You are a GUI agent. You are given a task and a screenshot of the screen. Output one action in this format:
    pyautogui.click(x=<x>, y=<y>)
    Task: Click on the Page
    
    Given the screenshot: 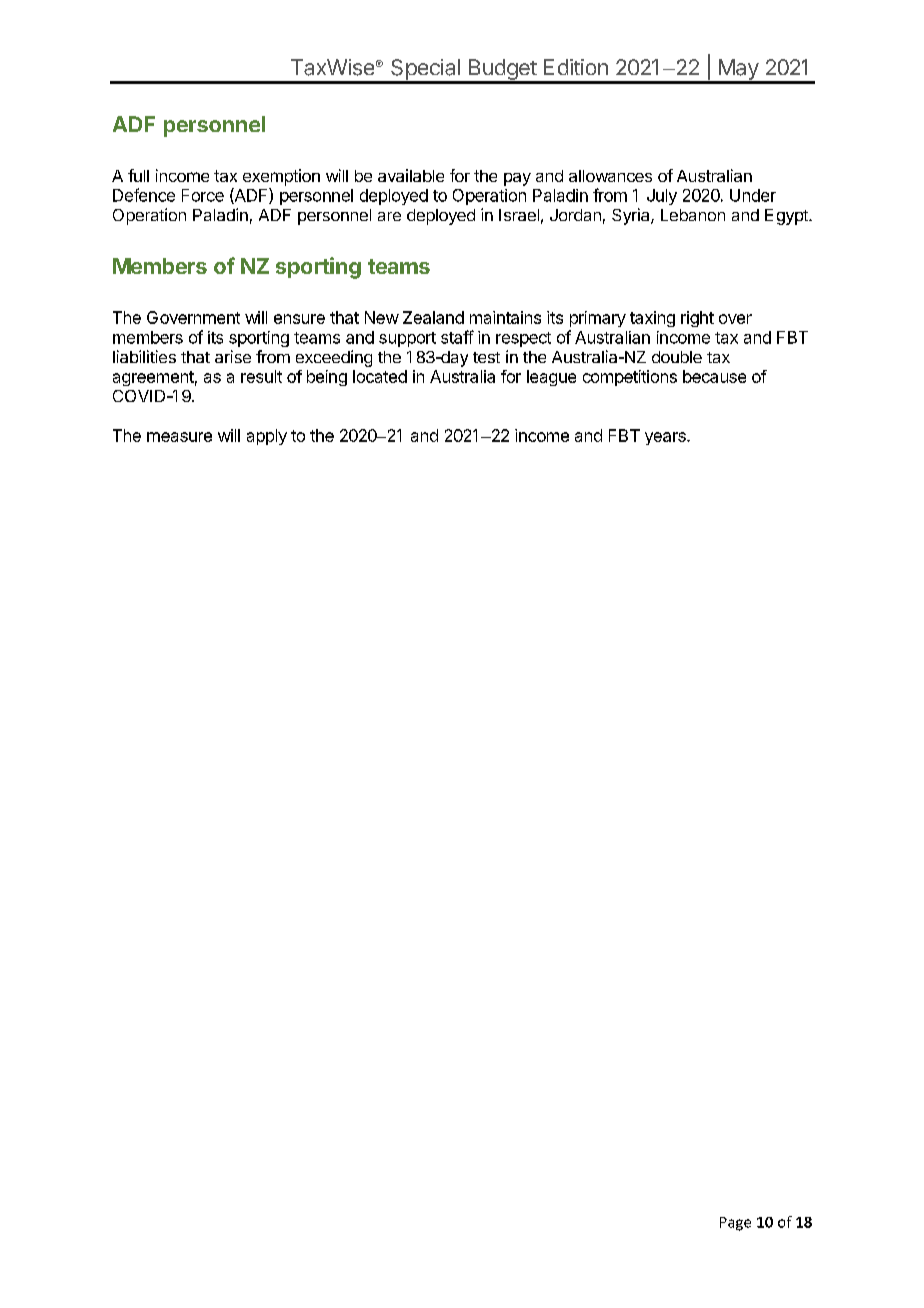 What is the action you would take?
    pyautogui.click(x=735, y=1224)
